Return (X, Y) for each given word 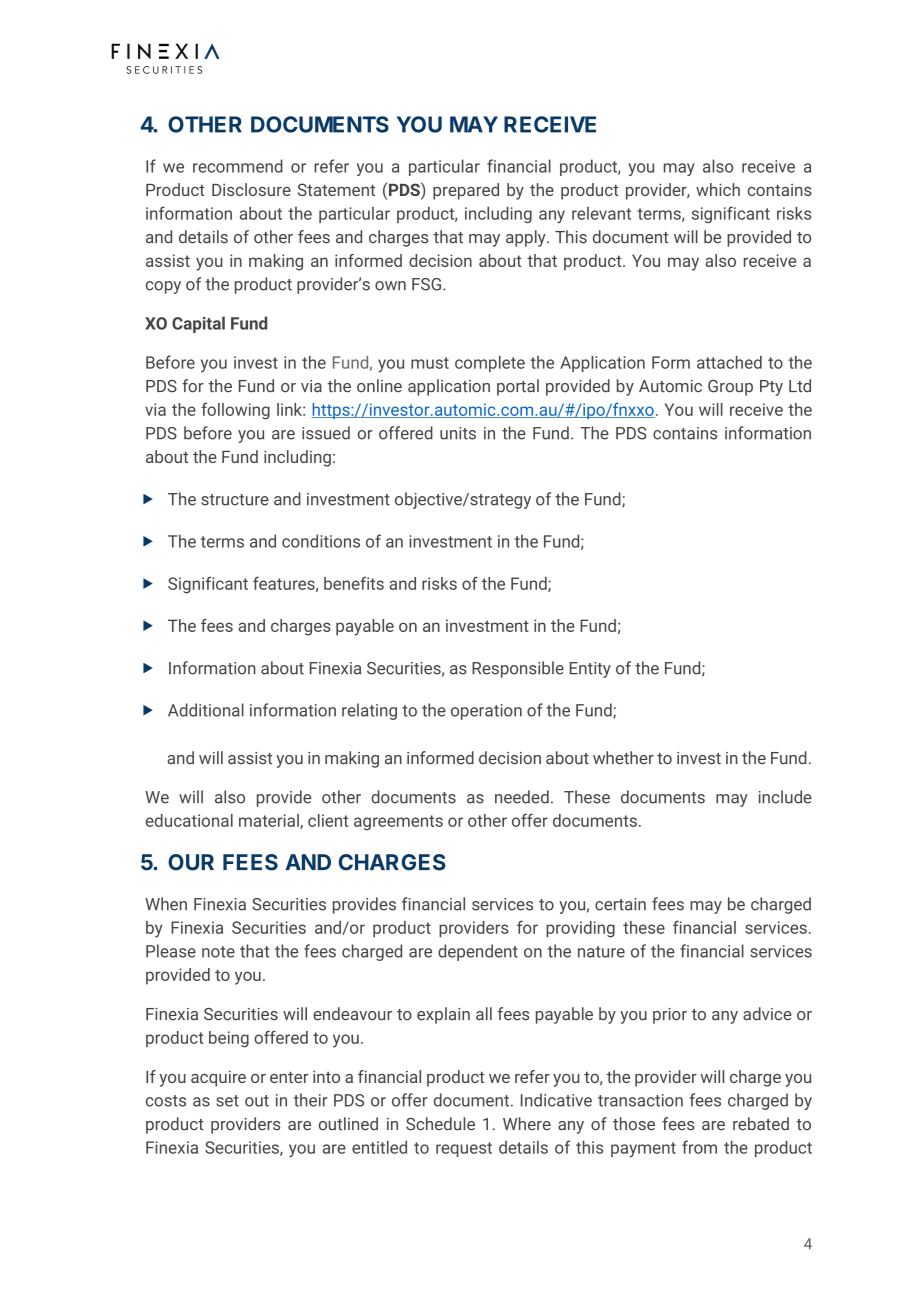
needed (522, 797)
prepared (466, 191)
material (270, 821)
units (458, 433)
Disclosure (251, 189)
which (718, 189)
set (227, 1101)
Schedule (440, 1124)
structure (235, 500)
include (785, 797)
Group (730, 388)
